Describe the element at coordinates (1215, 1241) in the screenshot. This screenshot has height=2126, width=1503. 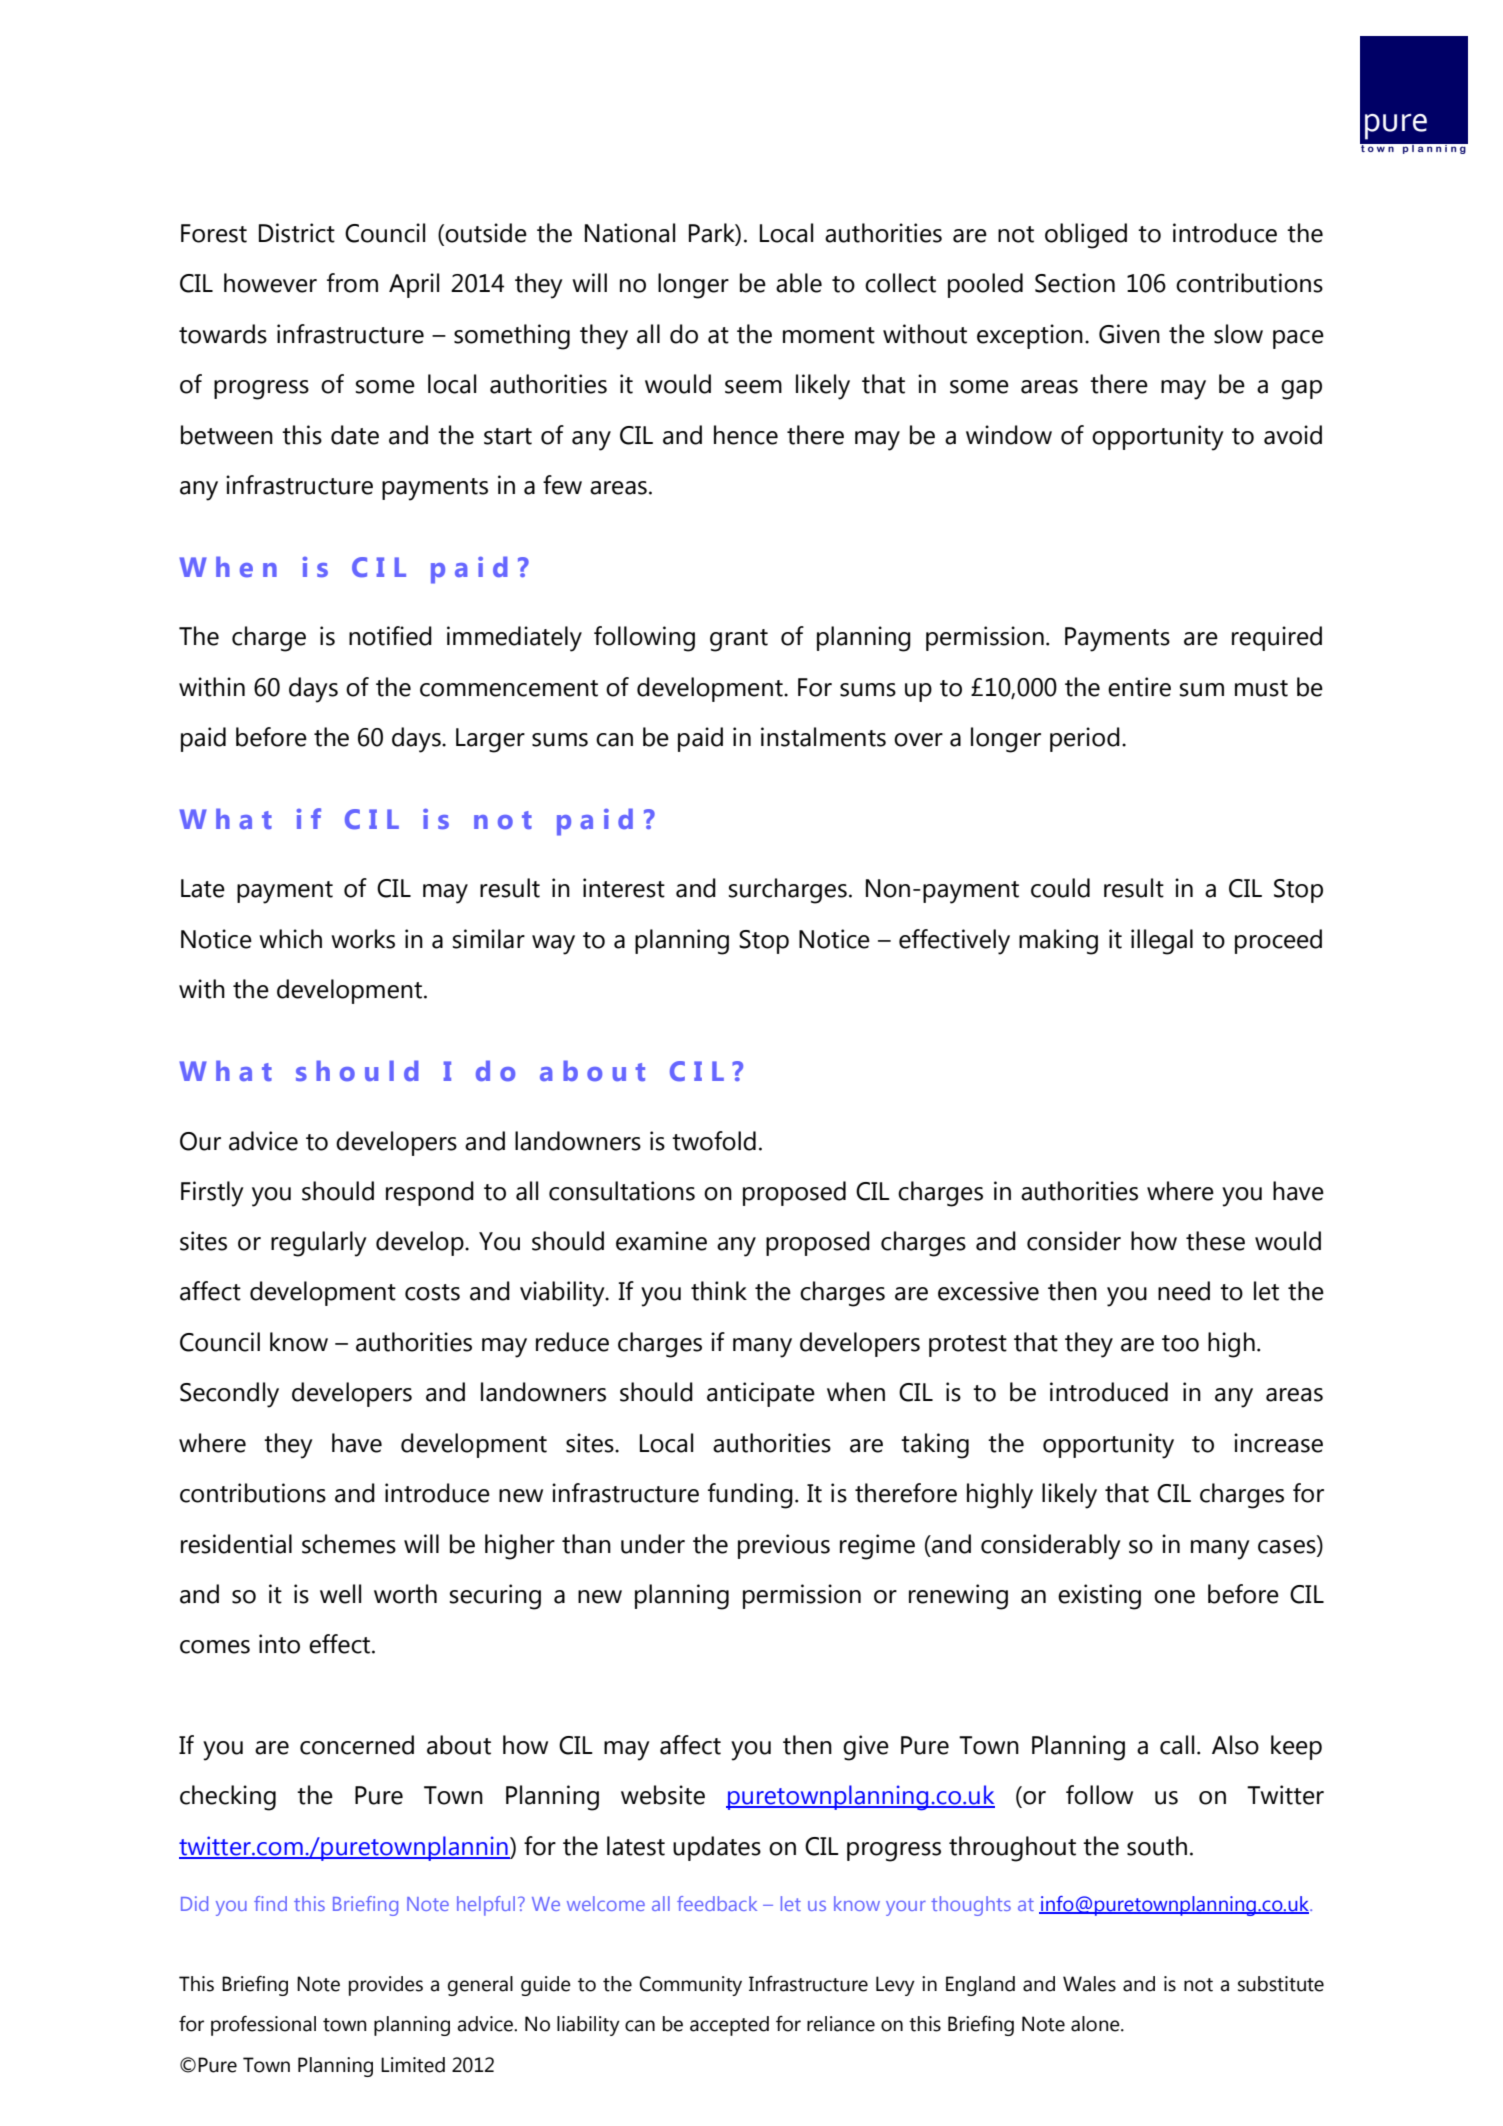
I see `these` at that location.
